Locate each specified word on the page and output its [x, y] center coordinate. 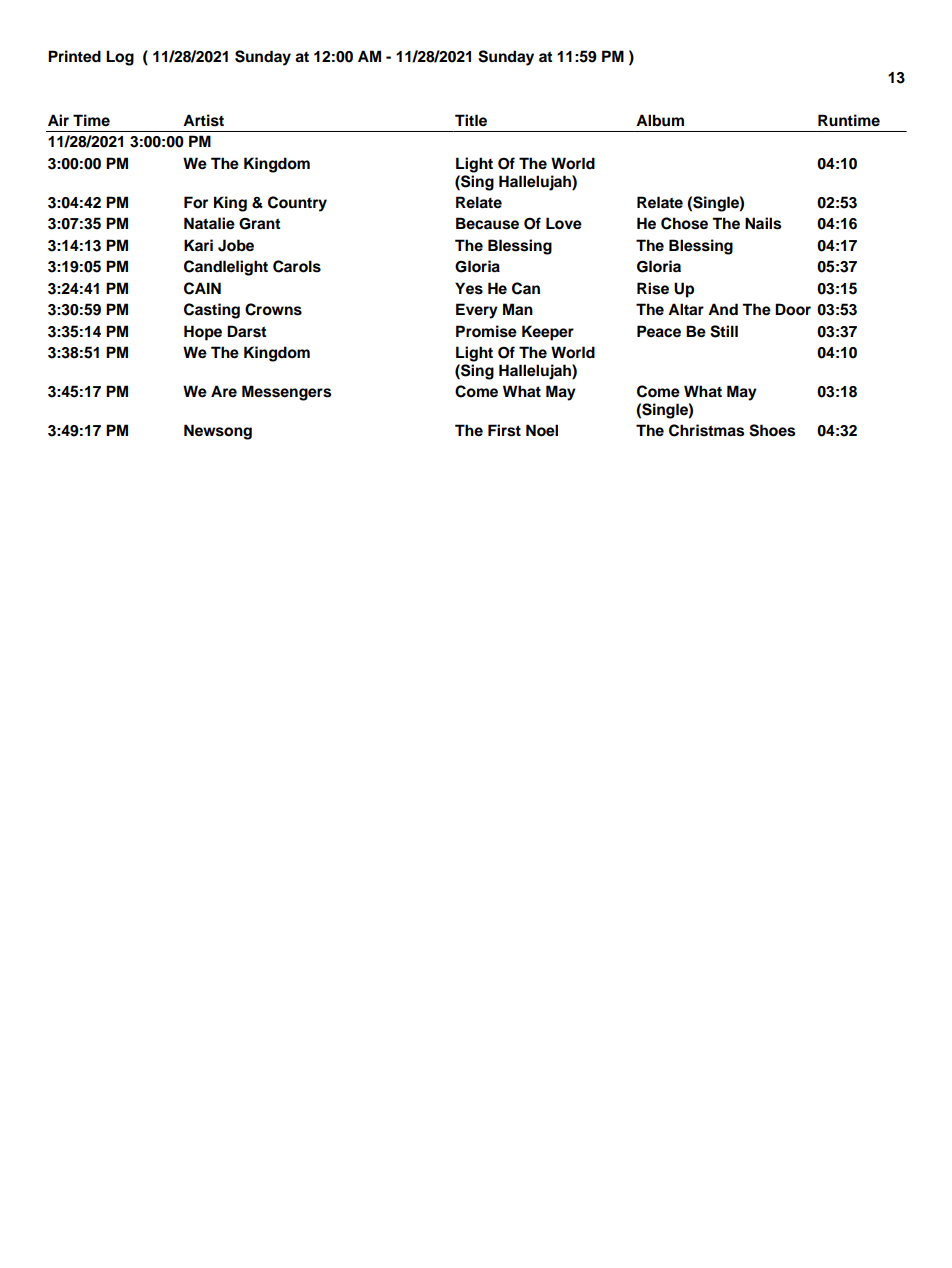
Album [660, 120]
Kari [198, 245]
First [504, 430]
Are [224, 391]
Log [120, 58]
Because [487, 223]
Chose [684, 223]
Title [471, 120]
